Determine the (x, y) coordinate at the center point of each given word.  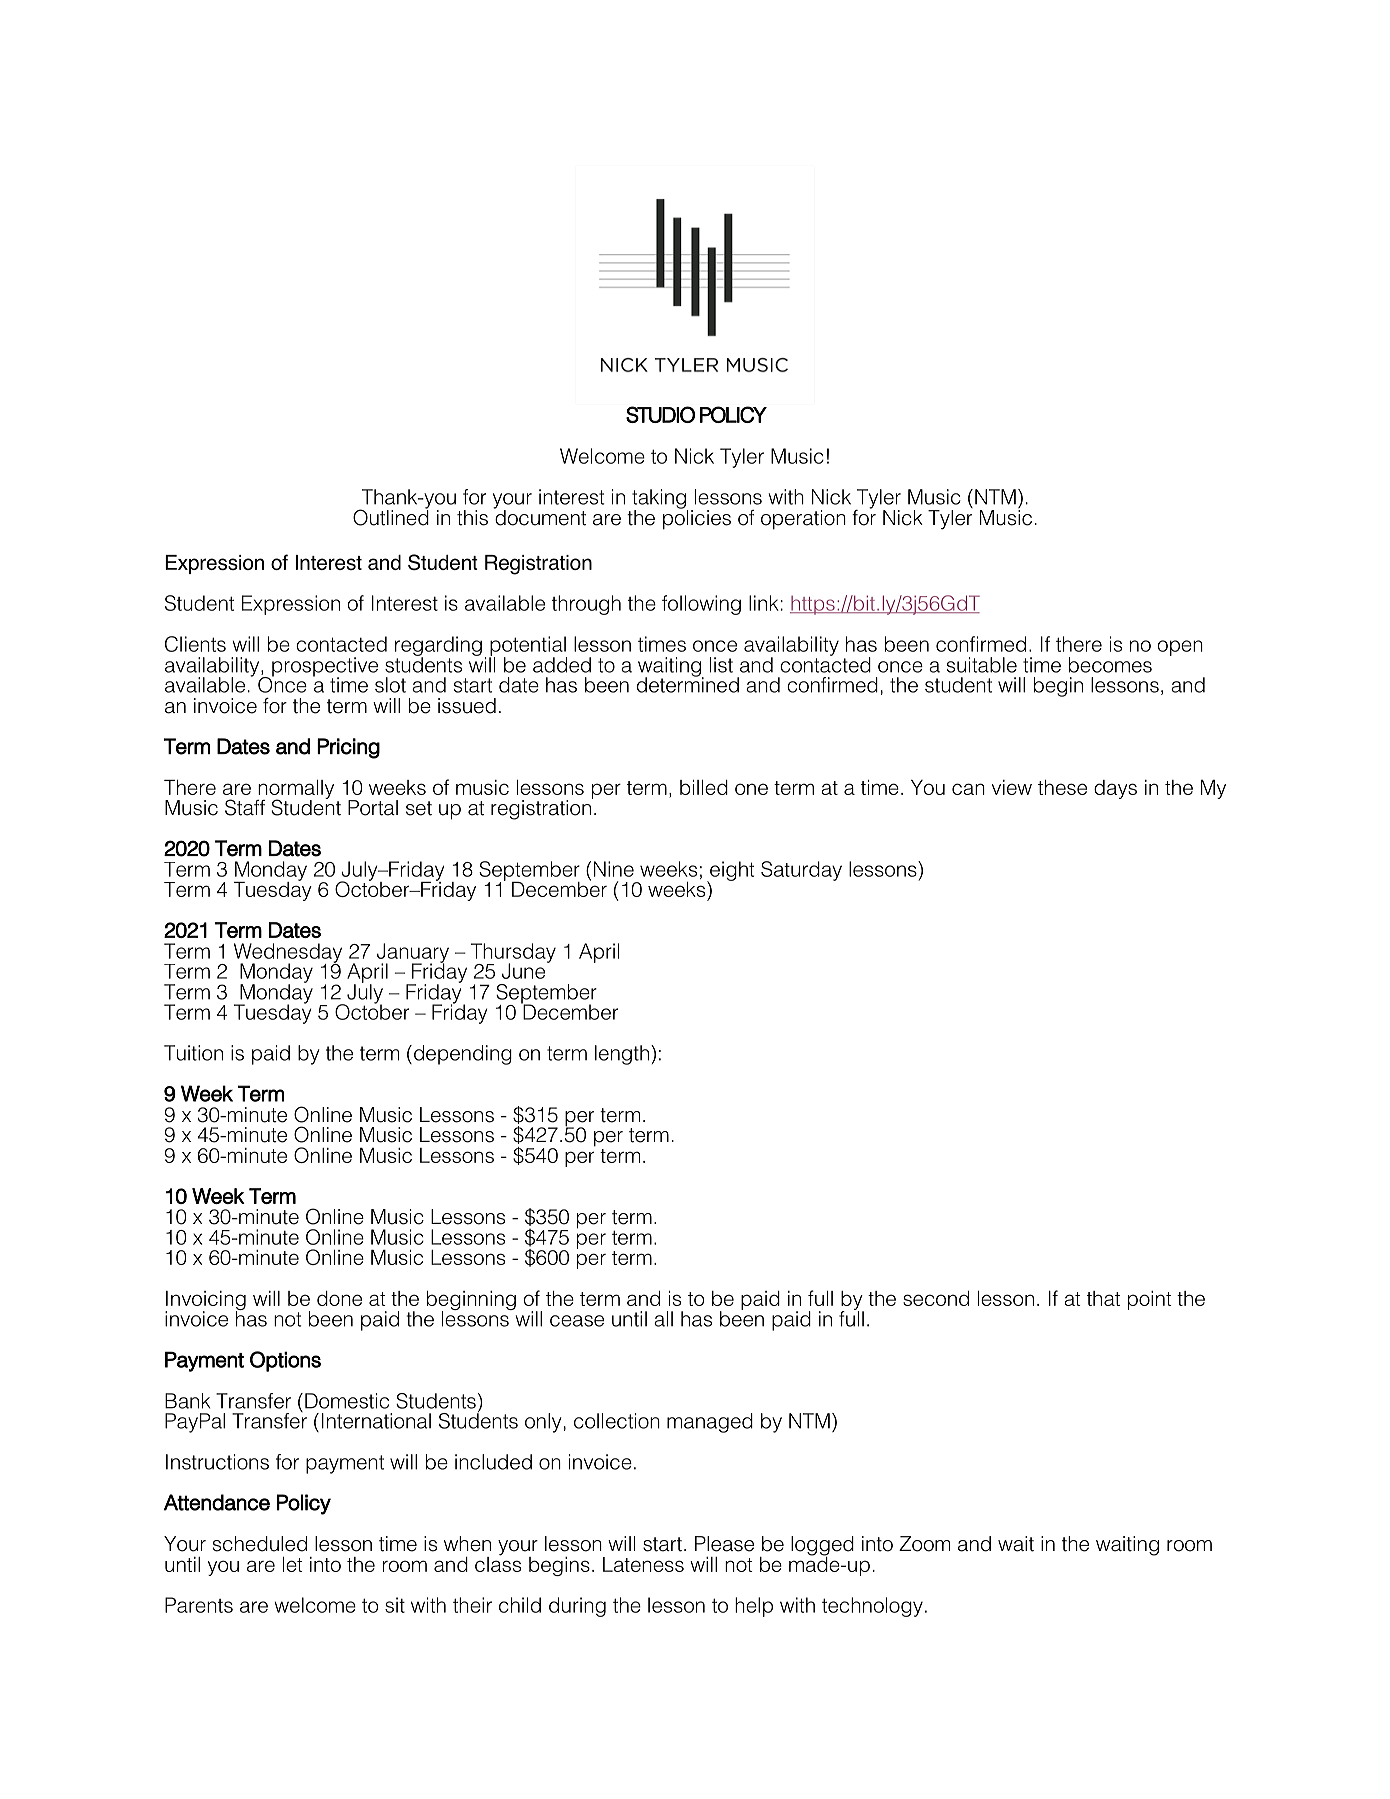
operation (803, 520)
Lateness (643, 1564)
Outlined (391, 516)
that (1103, 1298)
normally (295, 791)
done (339, 1298)
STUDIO (660, 414)
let (293, 1564)
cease (577, 1321)
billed (704, 787)
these (1062, 787)
